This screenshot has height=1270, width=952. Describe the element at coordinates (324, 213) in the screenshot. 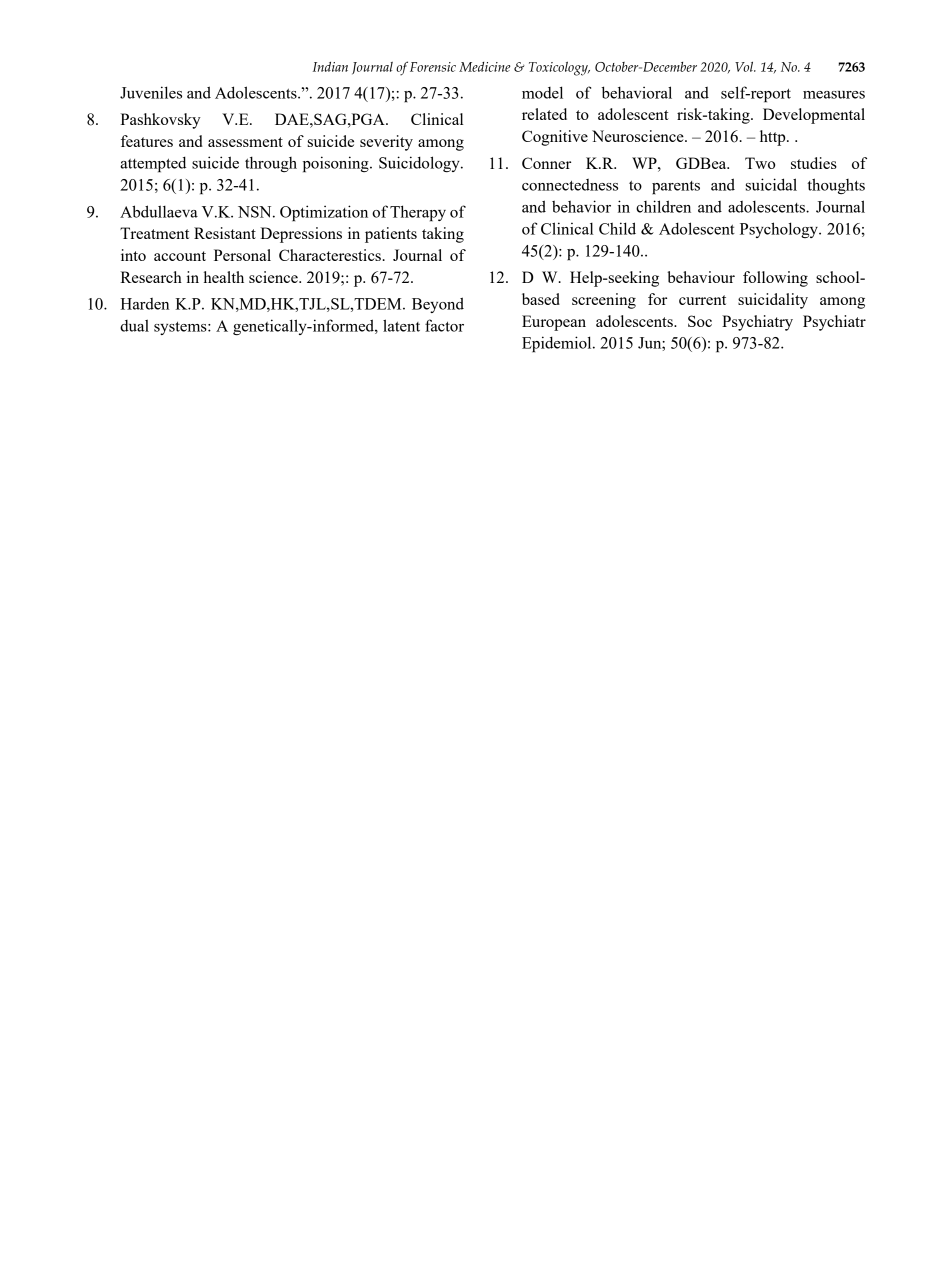

I see `Optimization` at that location.
